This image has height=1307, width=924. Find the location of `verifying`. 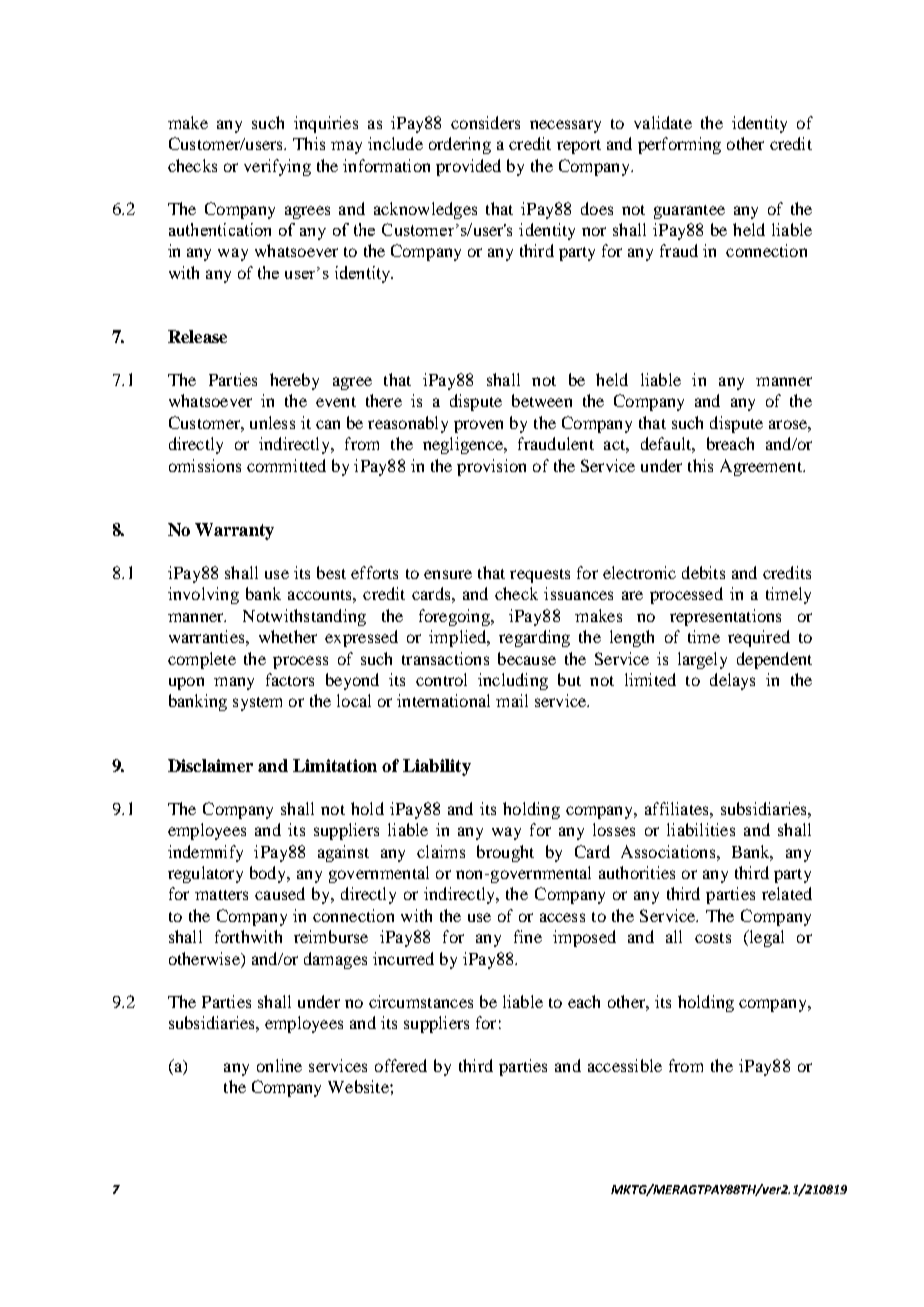

verifying is located at coordinates (277, 167).
